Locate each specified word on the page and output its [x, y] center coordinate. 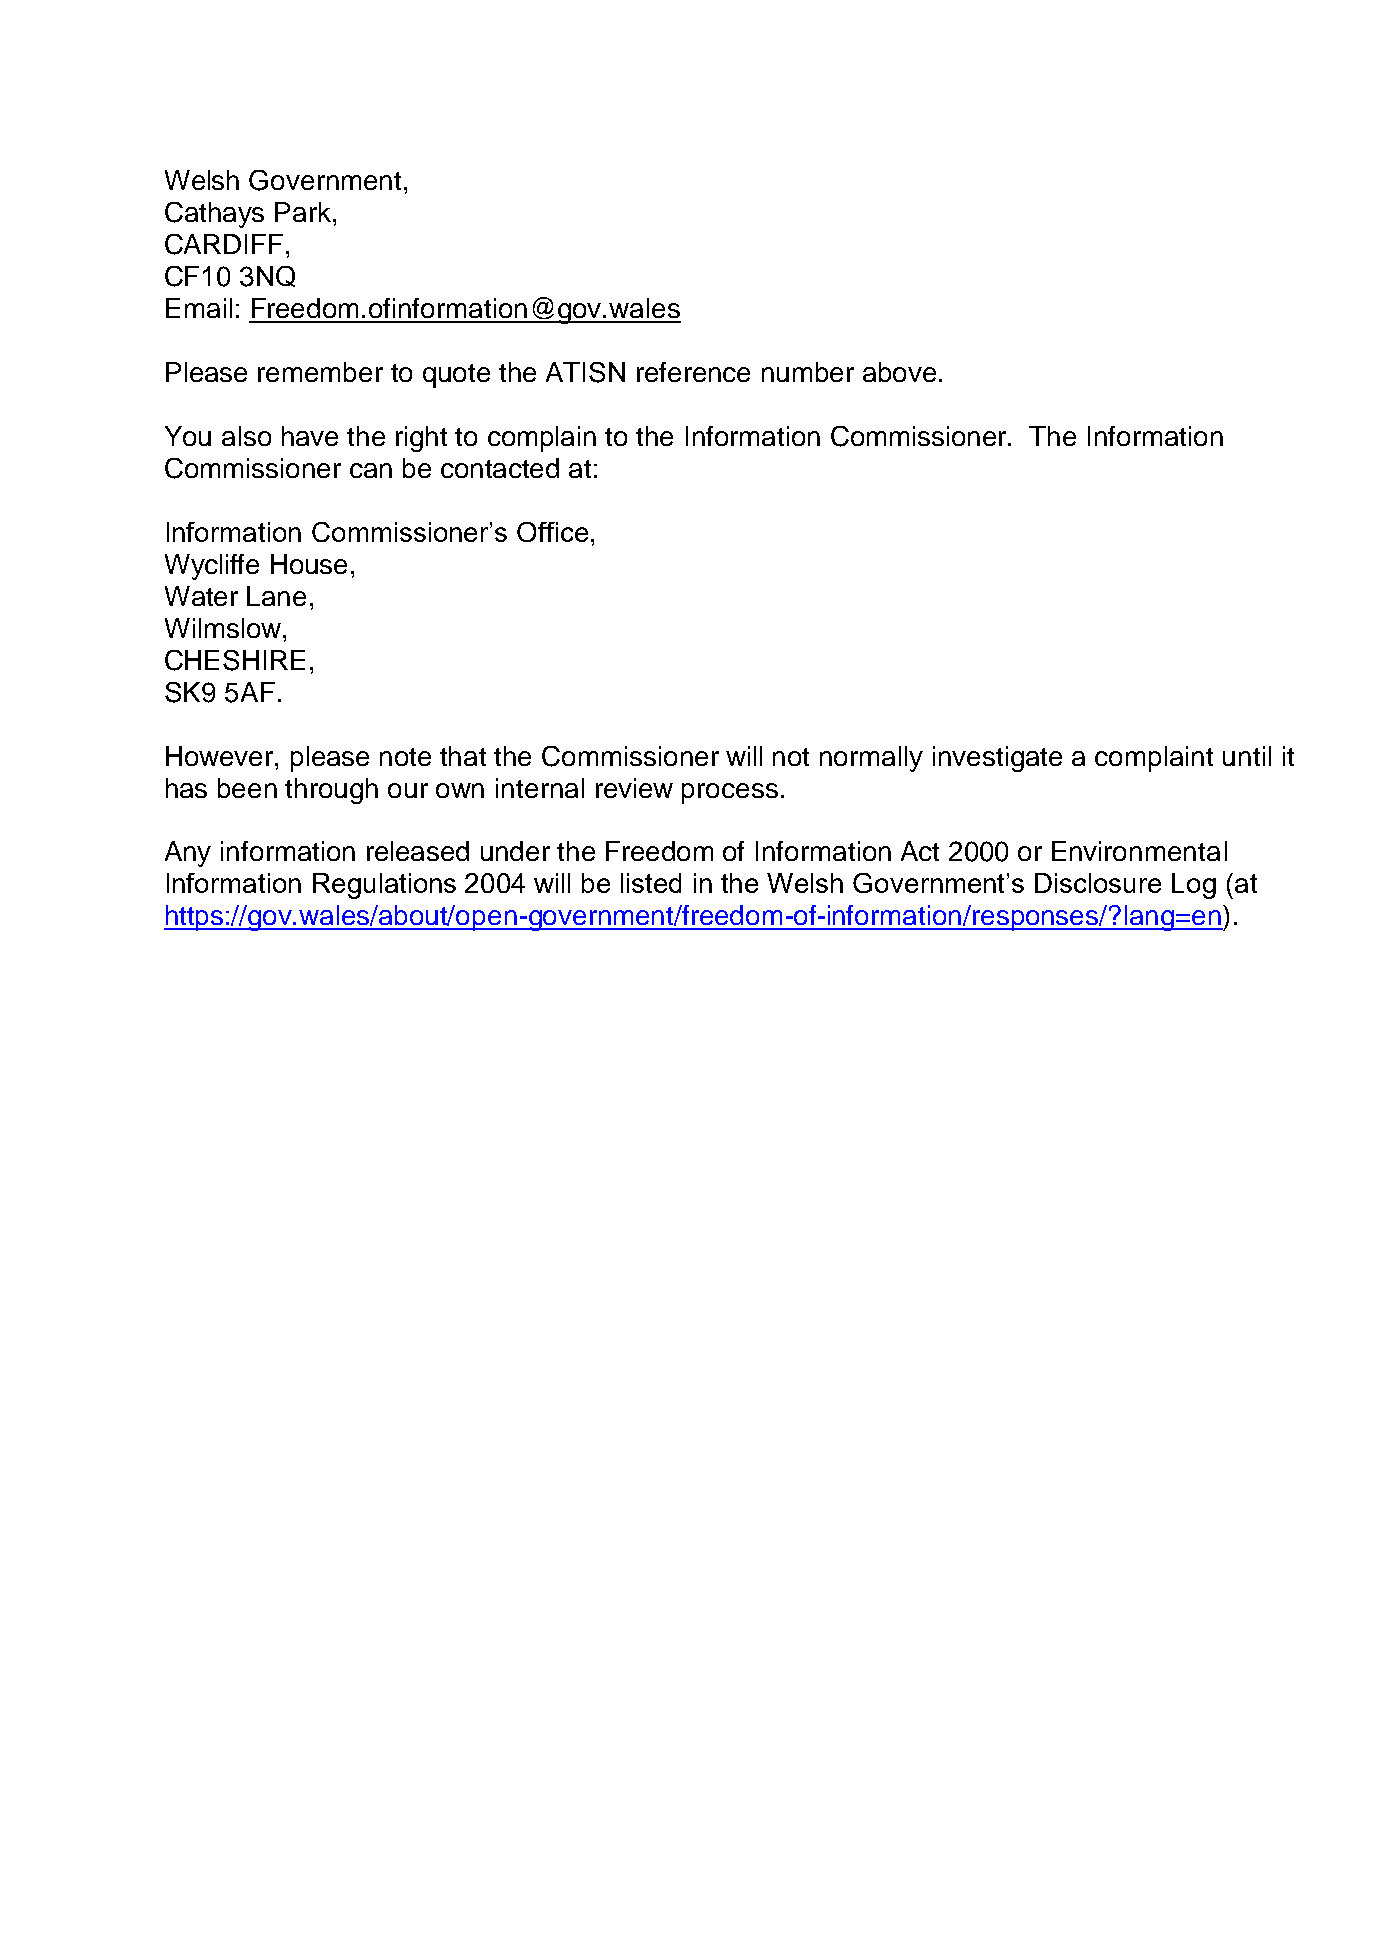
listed [651, 883]
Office [552, 532]
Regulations [384, 886]
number [808, 372]
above [899, 372]
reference [693, 372]
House [309, 564]
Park [304, 212]
